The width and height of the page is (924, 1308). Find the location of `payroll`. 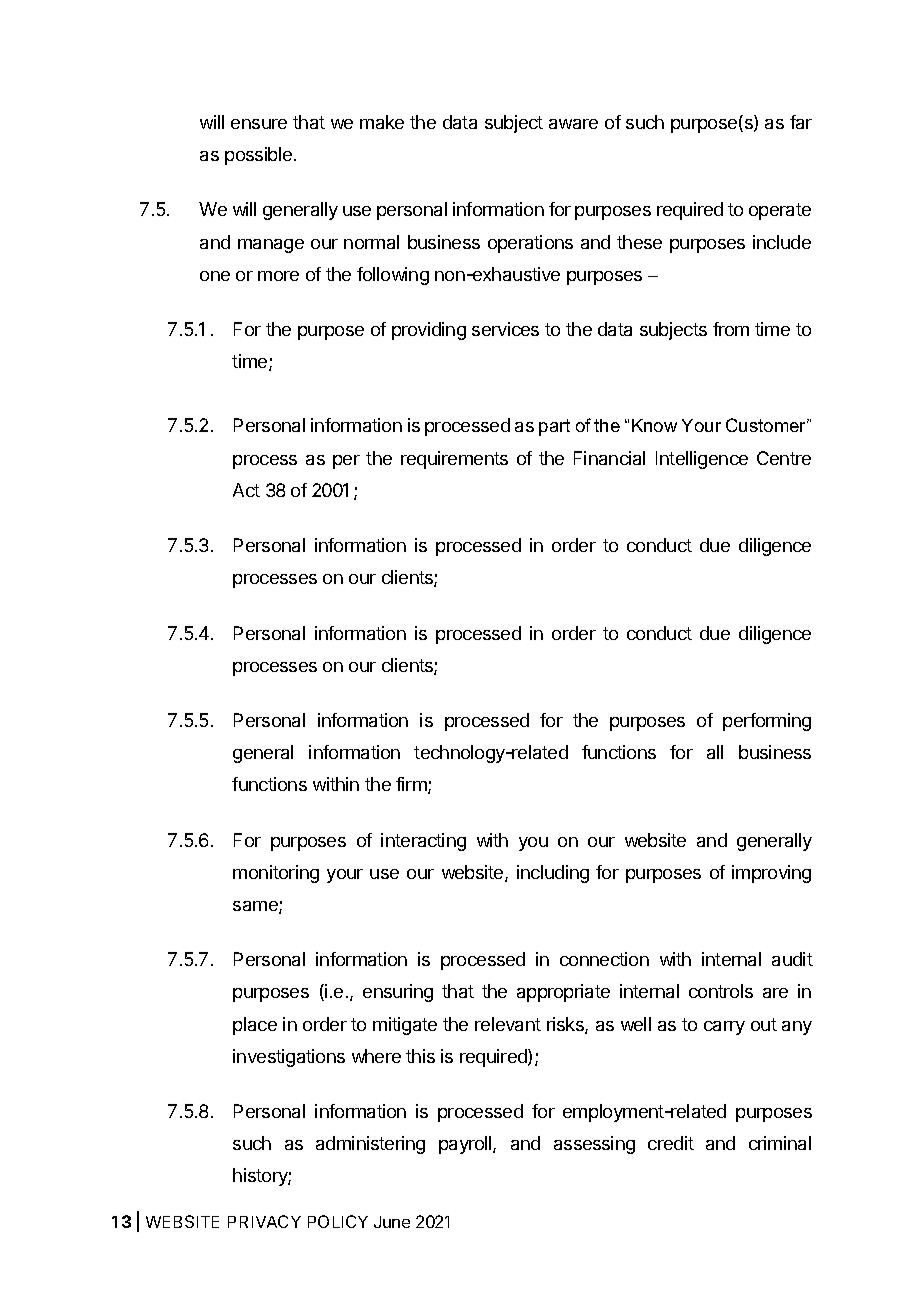

payroll is located at coordinates (466, 1145).
